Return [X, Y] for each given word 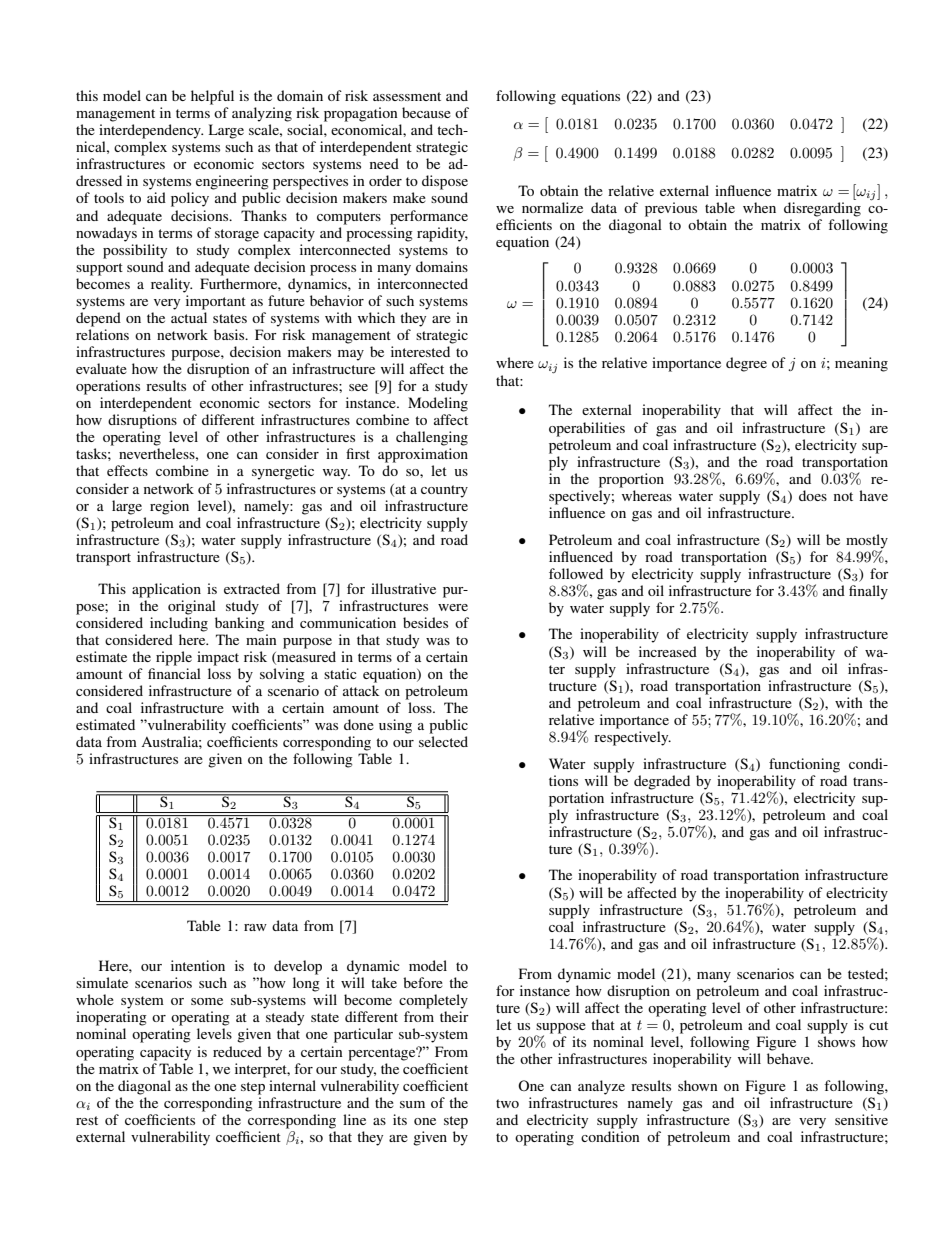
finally [868, 592]
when [759, 207]
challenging [432, 438]
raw [255, 927]
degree [746, 364]
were [453, 607]
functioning [804, 765]
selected [443, 741]
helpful [212, 97]
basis [230, 334]
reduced [237, 1051]
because [426, 112]
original [192, 607]
